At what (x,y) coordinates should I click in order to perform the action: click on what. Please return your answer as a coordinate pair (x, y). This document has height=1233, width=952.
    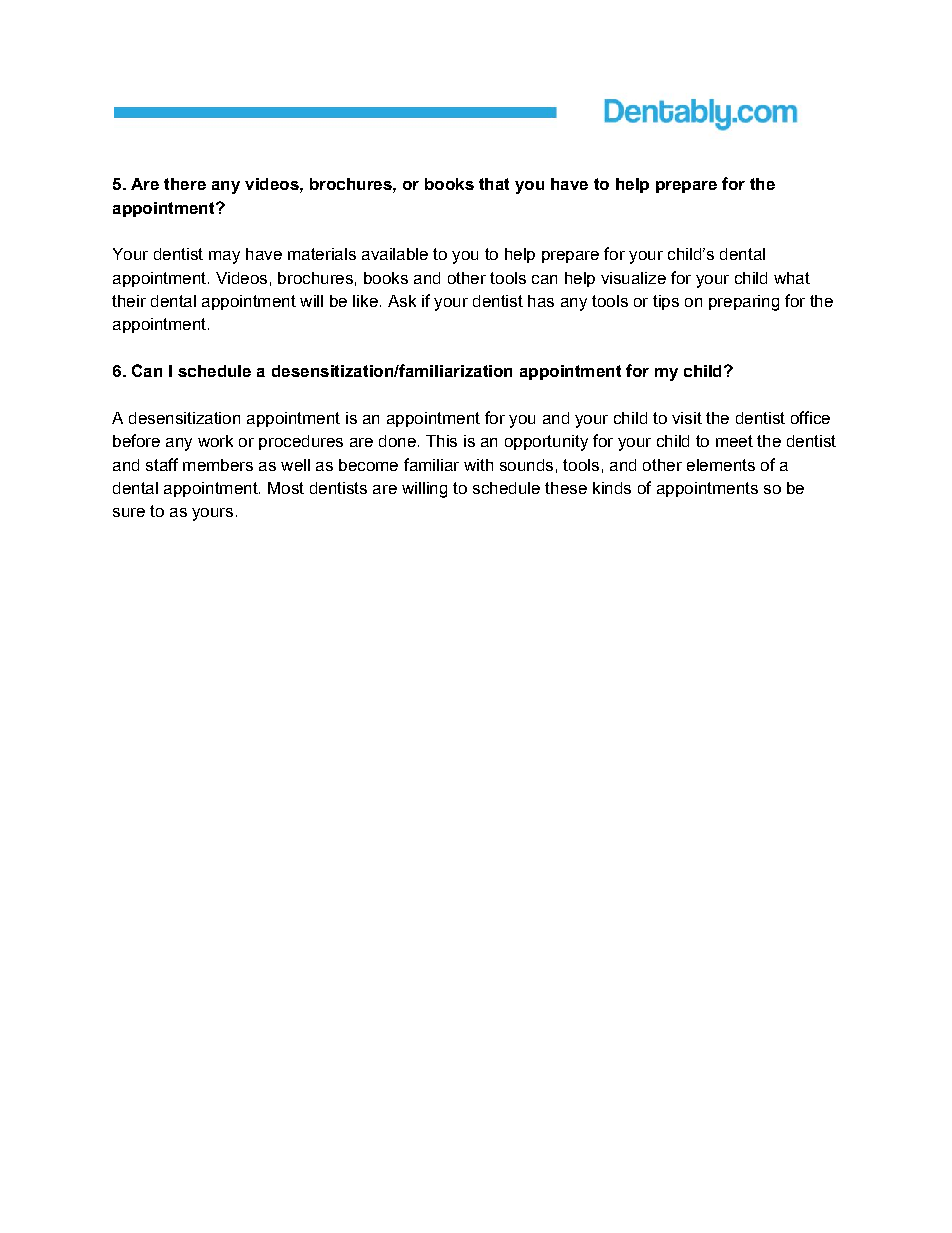
    Looking at the image, I should click on (792, 278).
